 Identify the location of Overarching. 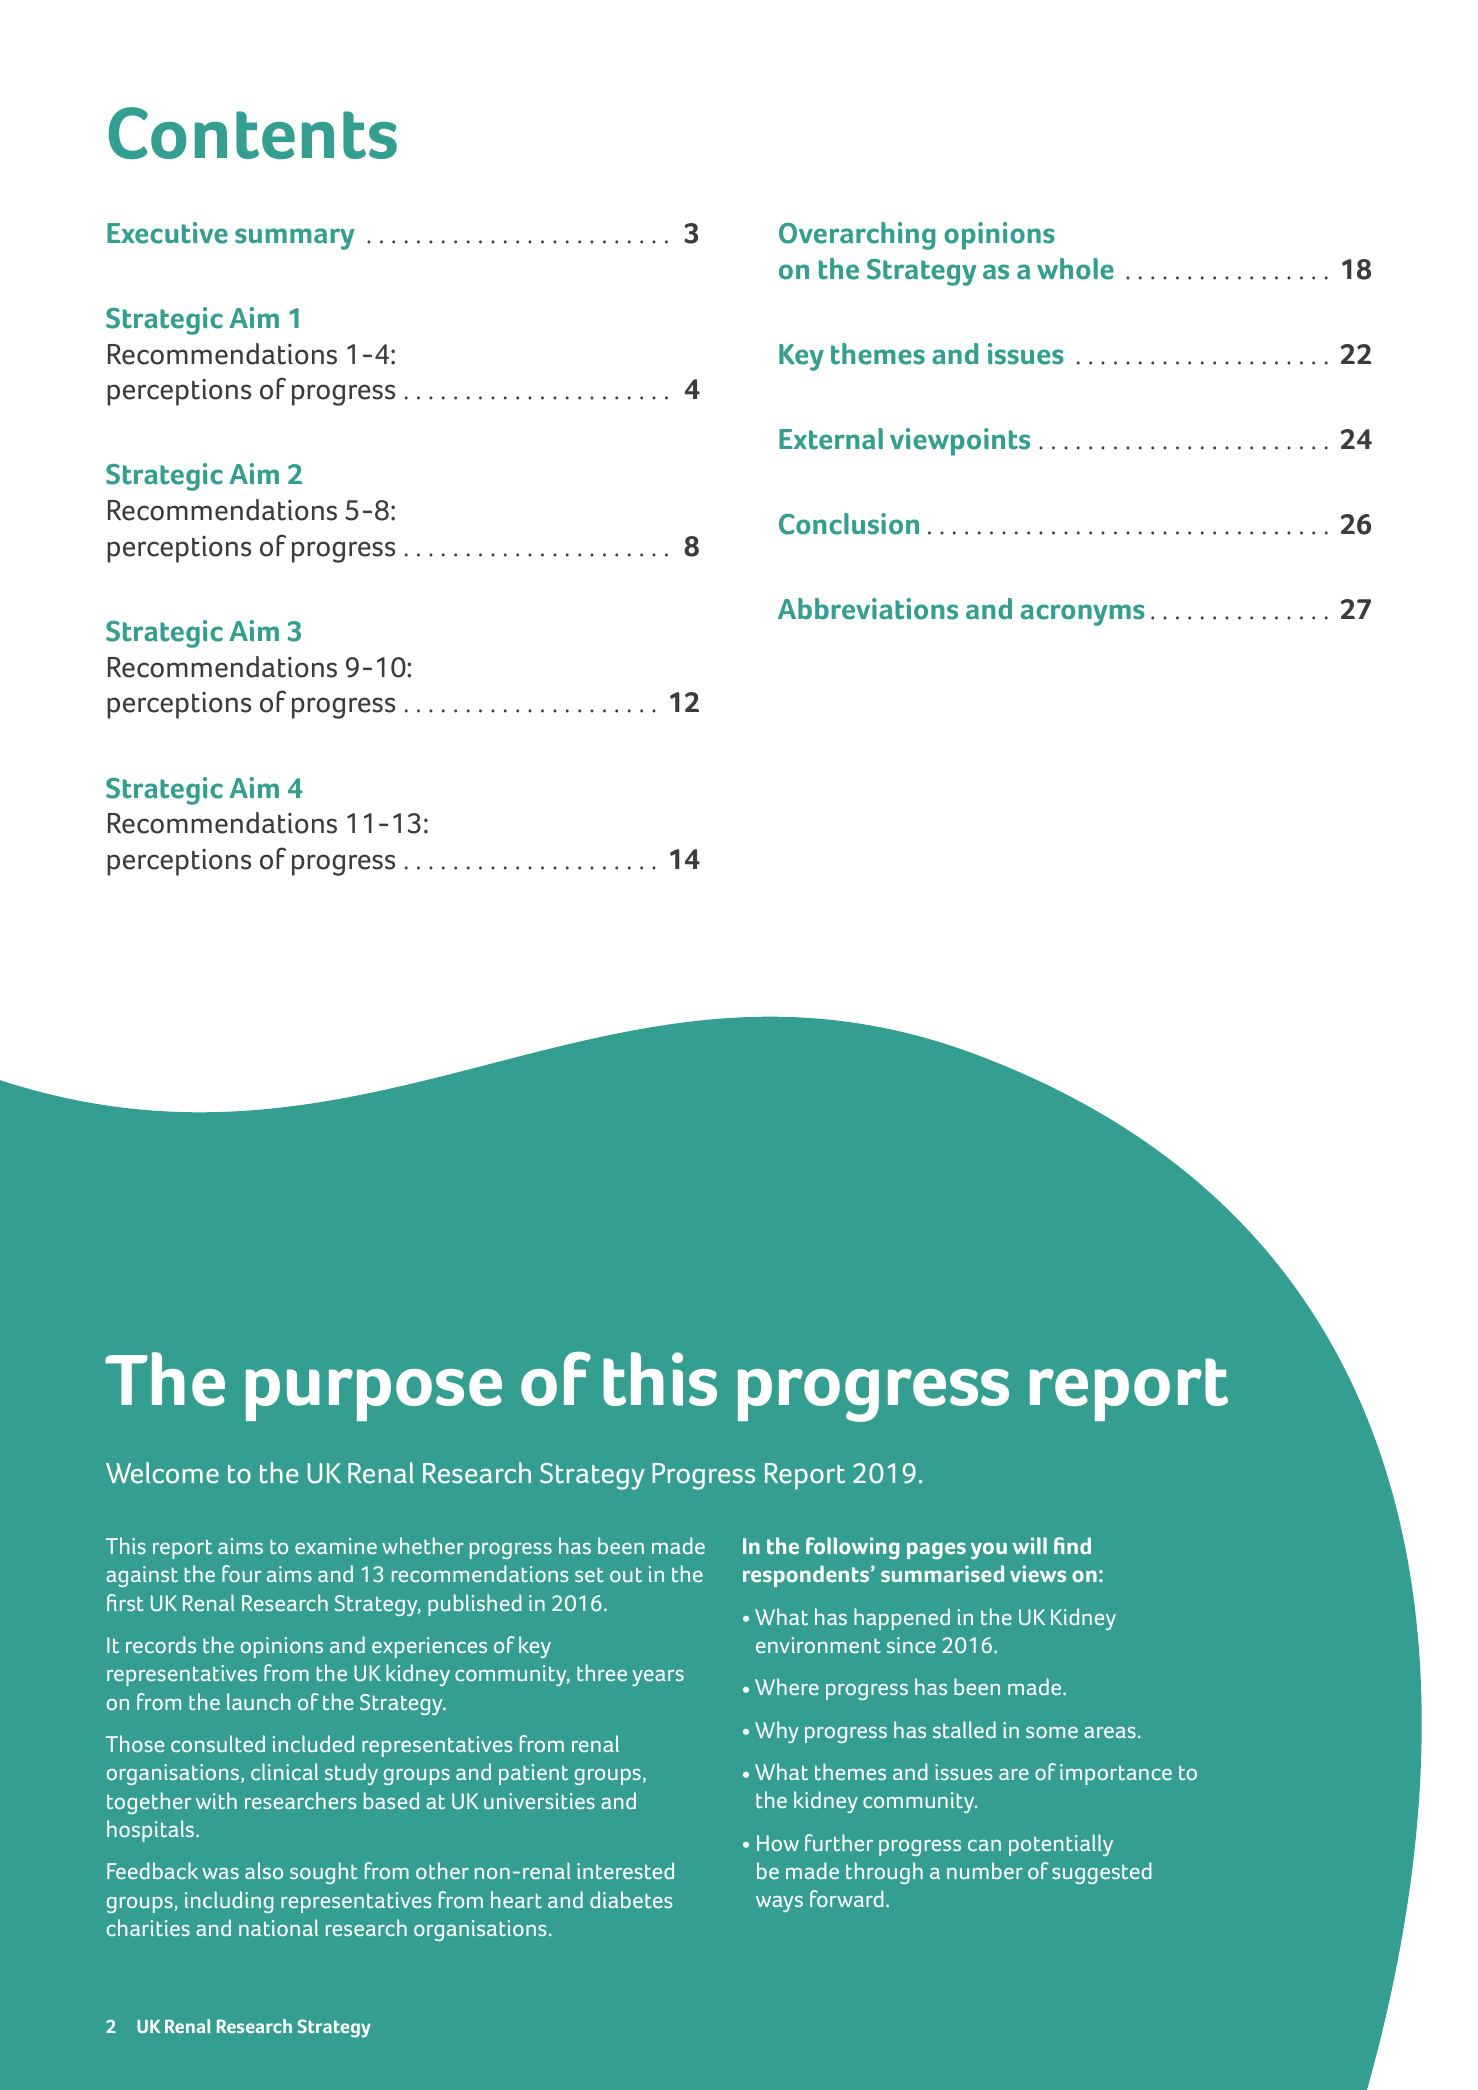
(857, 236).
